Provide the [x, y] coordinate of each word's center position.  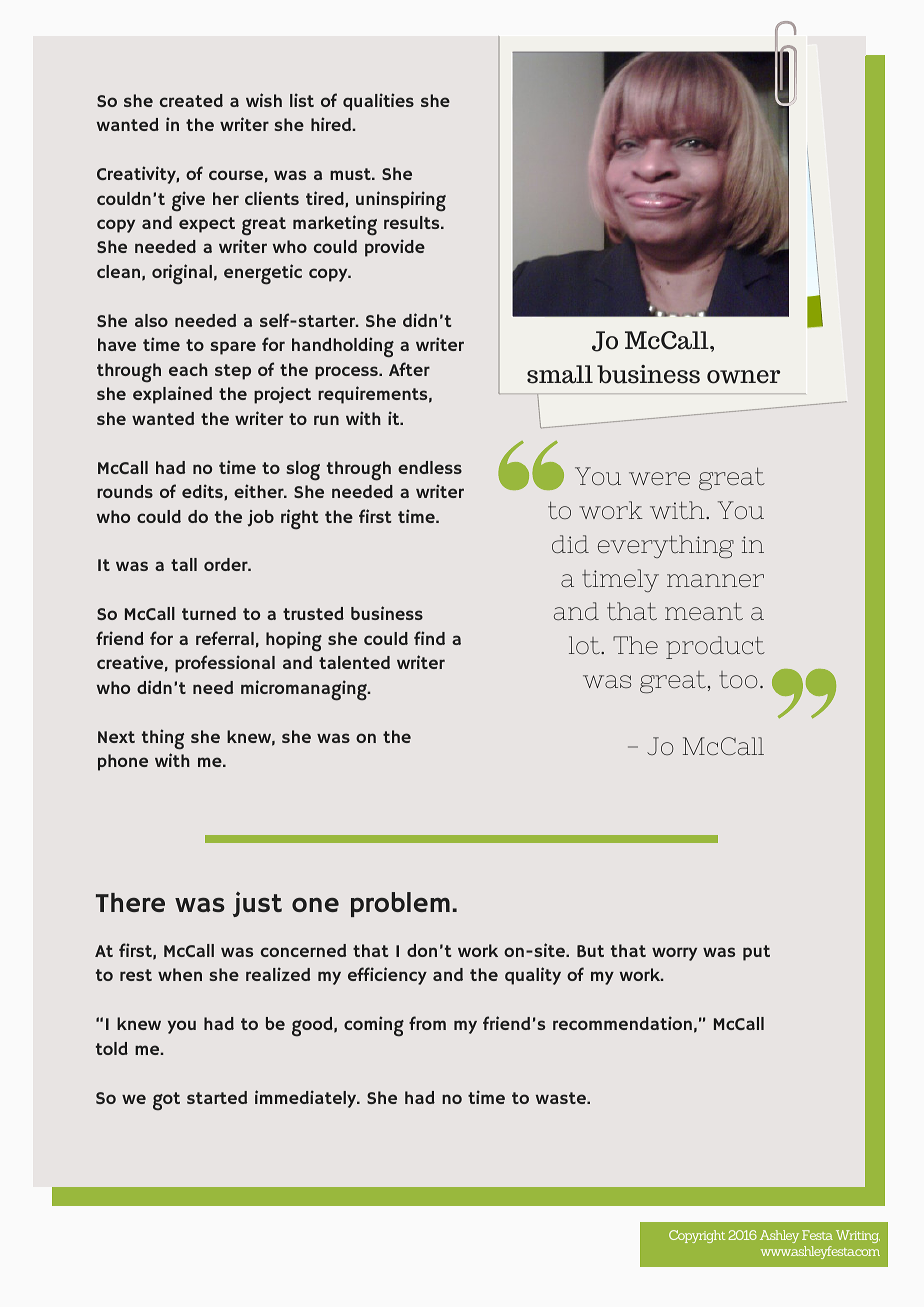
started [217, 1097]
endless [430, 467]
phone [123, 762]
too [738, 679]
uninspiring [401, 201]
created [191, 100]
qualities [378, 102]
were [659, 478]
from [427, 1023]
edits [203, 492]
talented [354, 662]
